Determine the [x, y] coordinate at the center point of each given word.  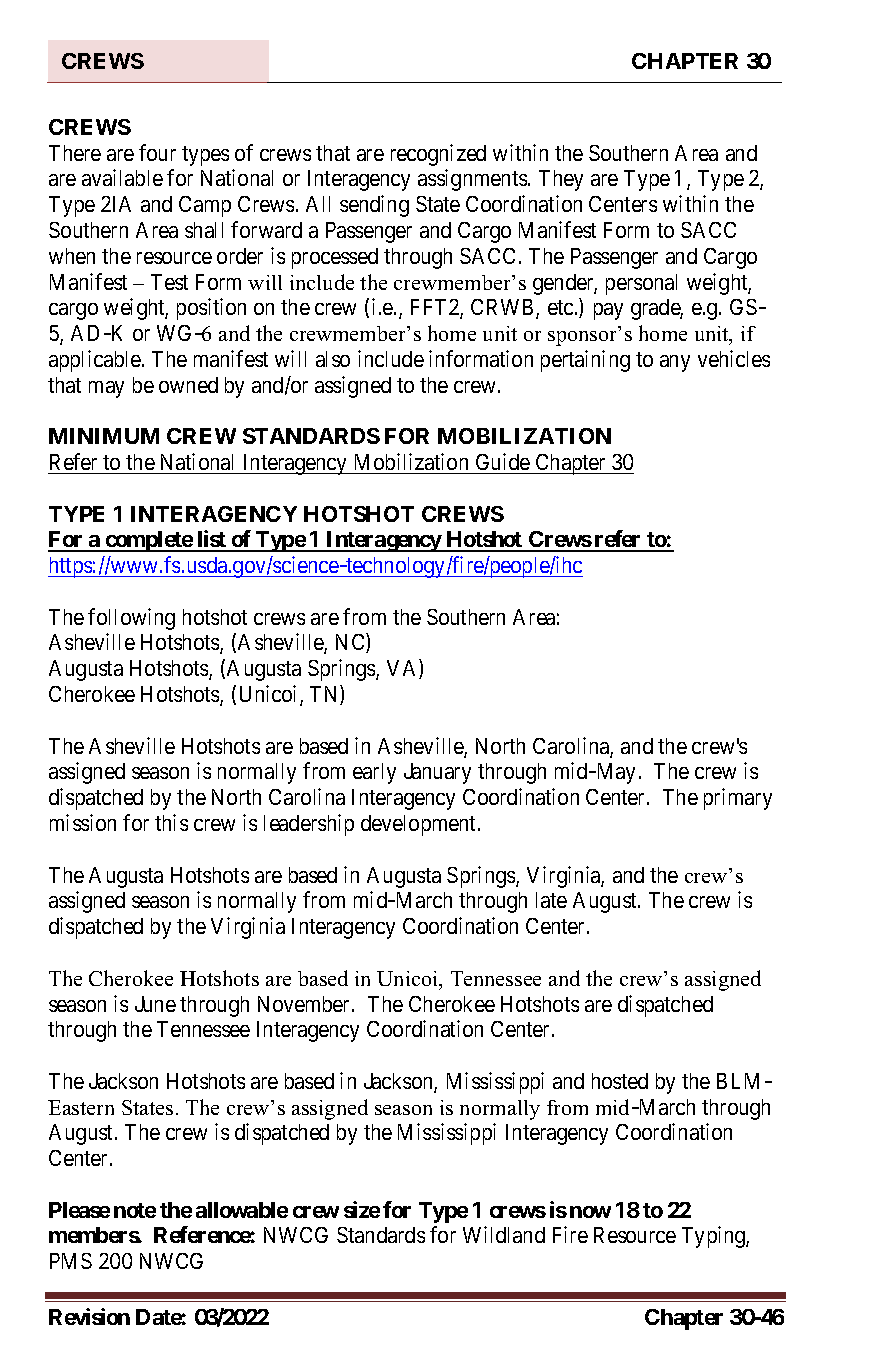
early [374, 773]
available [122, 177]
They [561, 180]
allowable [242, 1210]
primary [738, 799]
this [171, 822]
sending [374, 206]
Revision [89, 1316]
